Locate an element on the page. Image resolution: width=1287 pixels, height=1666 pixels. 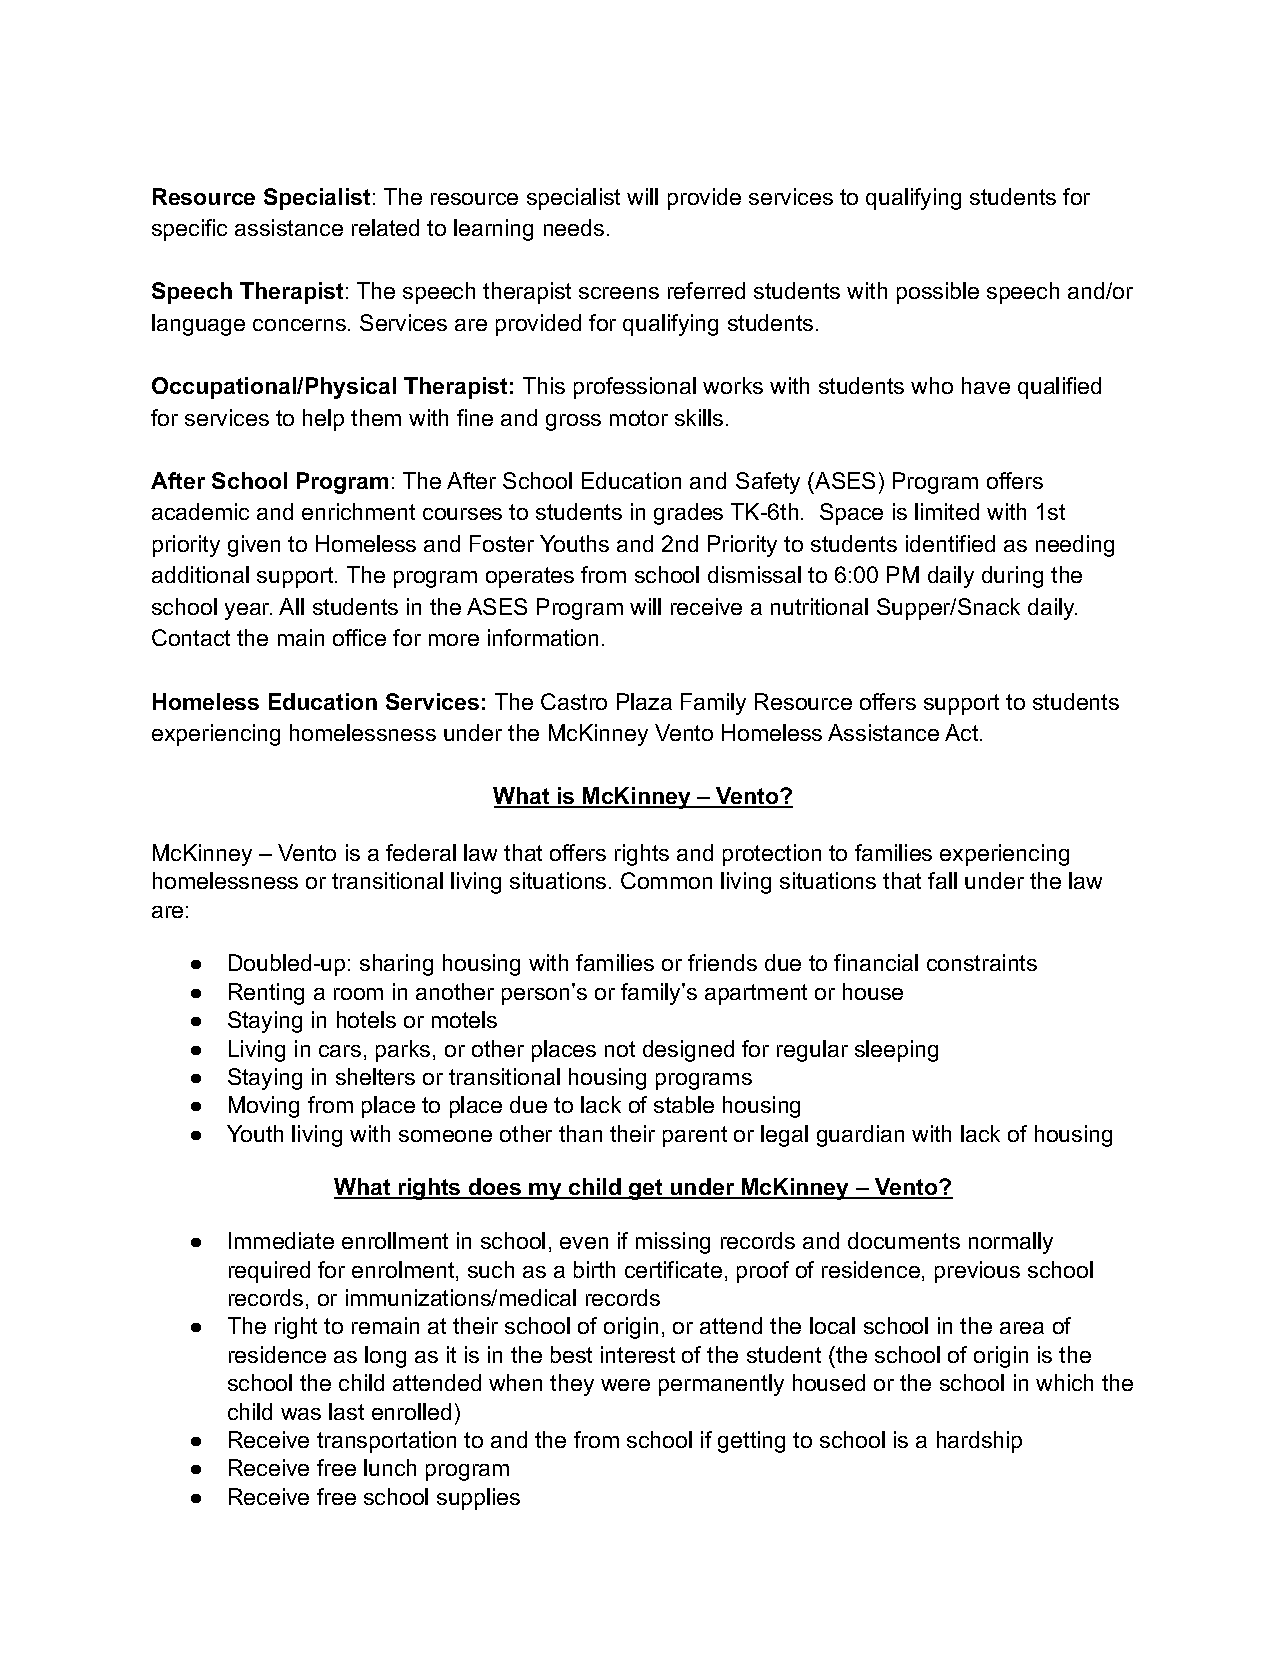
possible is located at coordinates (938, 293).
